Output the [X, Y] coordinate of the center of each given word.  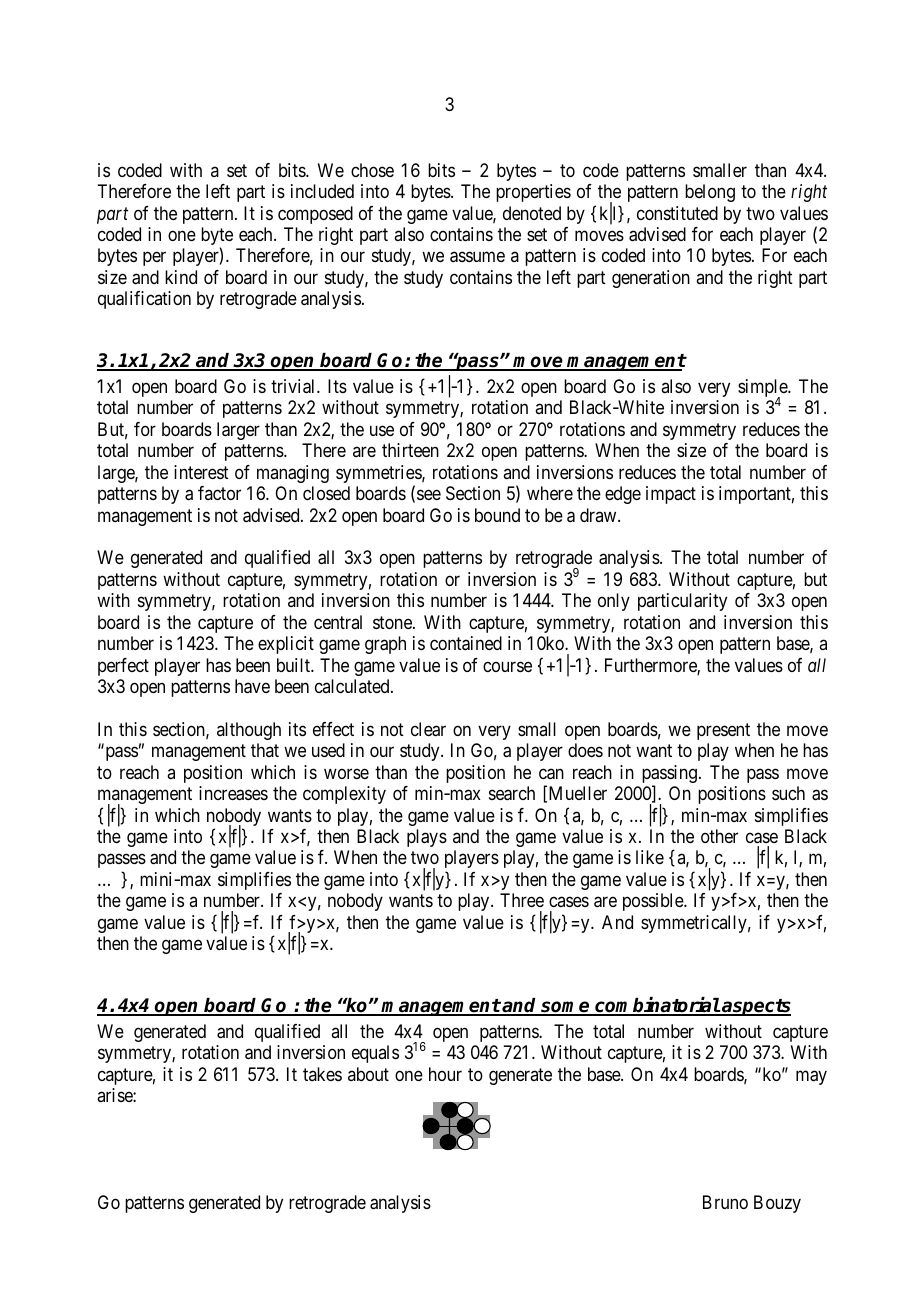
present [723, 731]
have [252, 686]
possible [654, 902]
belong [710, 193]
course [507, 666]
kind [181, 277]
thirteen [410, 450]
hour [445, 1074]
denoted [532, 213]
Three [522, 900]
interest [201, 472]
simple [763, 389]
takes [322, 1074]
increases [233, 793]
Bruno [725, 1202]
